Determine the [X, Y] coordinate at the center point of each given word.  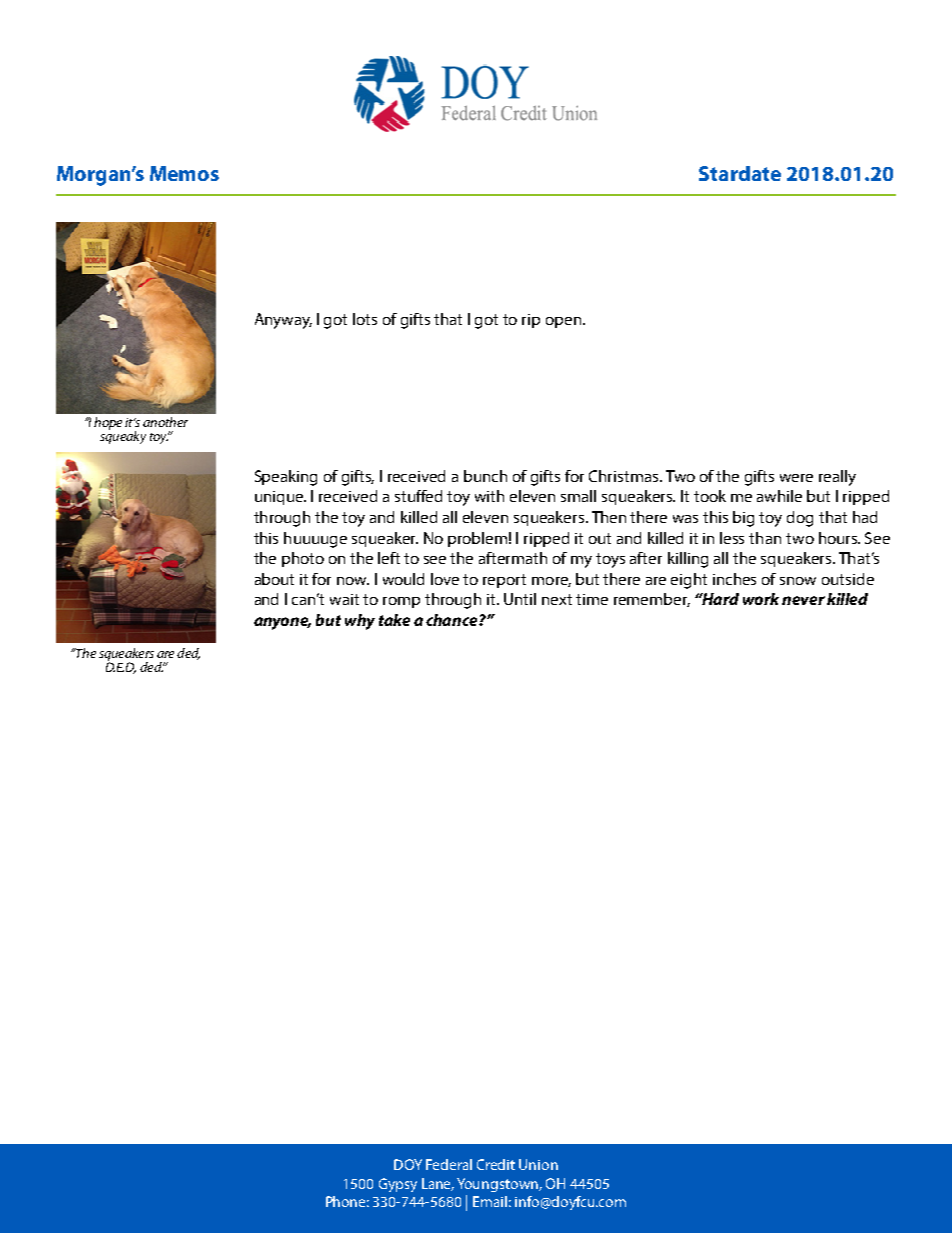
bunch [485, 476]
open [565, 322]
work [761, 599]
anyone [282, 623]
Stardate [740, 173]
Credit [496, 1164]
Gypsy [398, 1185]
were [796, 478]
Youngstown [498, 1185]
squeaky [123, 436]
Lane [438, 1184]
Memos [184, 173]
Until [520, 599]
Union [538, 1164]
